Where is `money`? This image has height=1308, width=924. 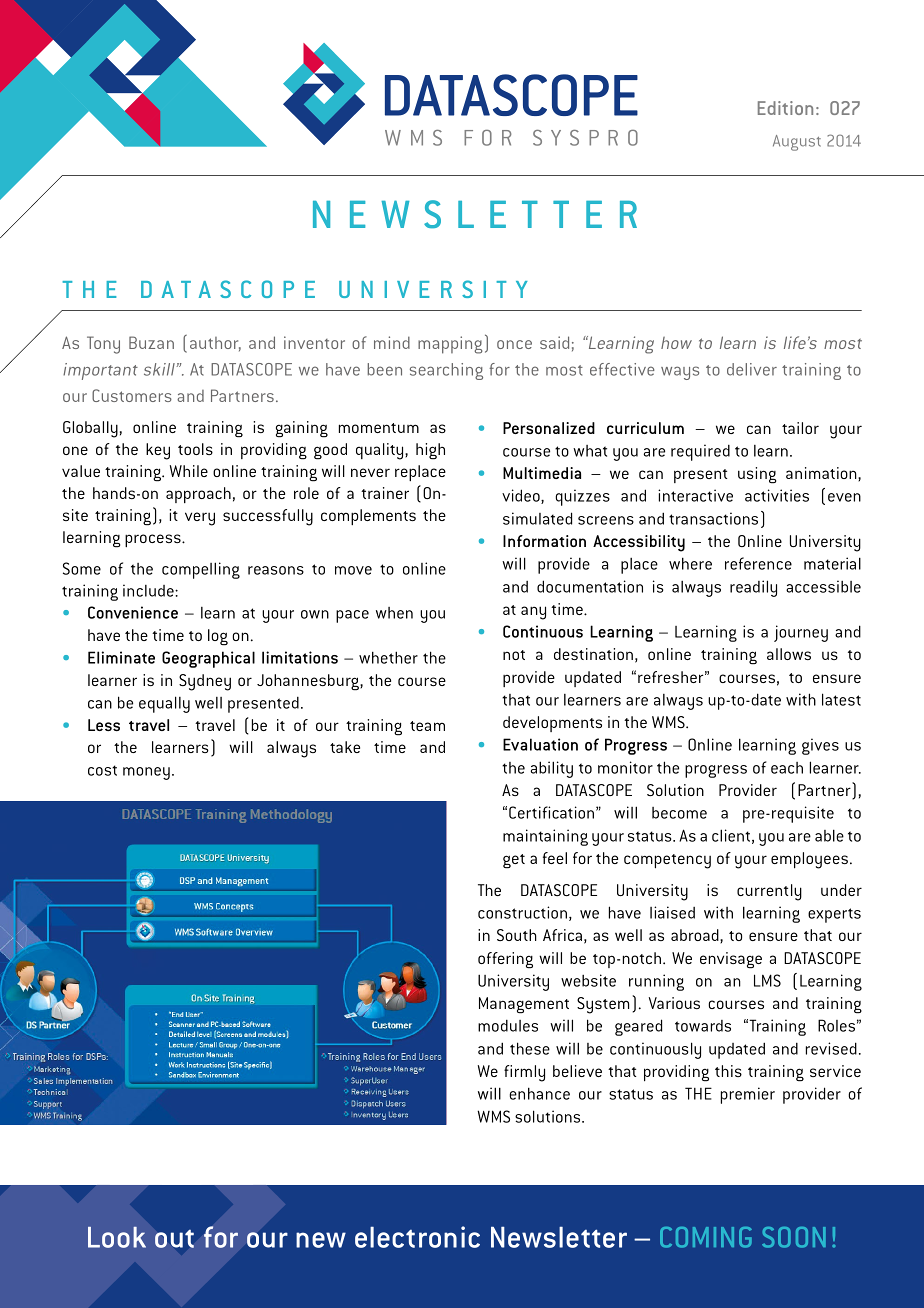
money is located at coordinates (146, 773).
